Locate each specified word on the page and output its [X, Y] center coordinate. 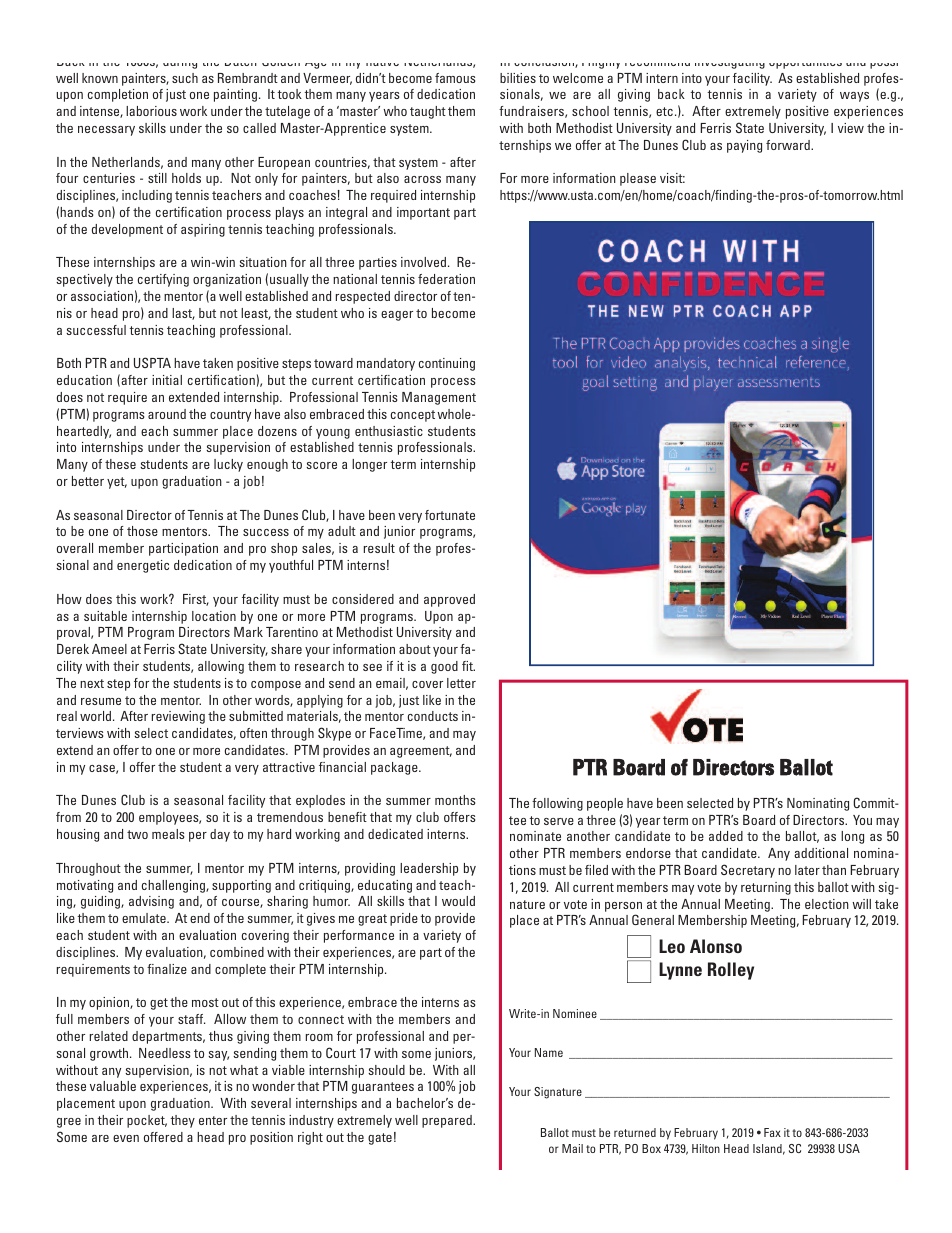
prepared [448, 1121]
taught [428, 112]
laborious [151, 111]
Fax [772, 1132]
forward [789, 145]
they [182, 1121]
